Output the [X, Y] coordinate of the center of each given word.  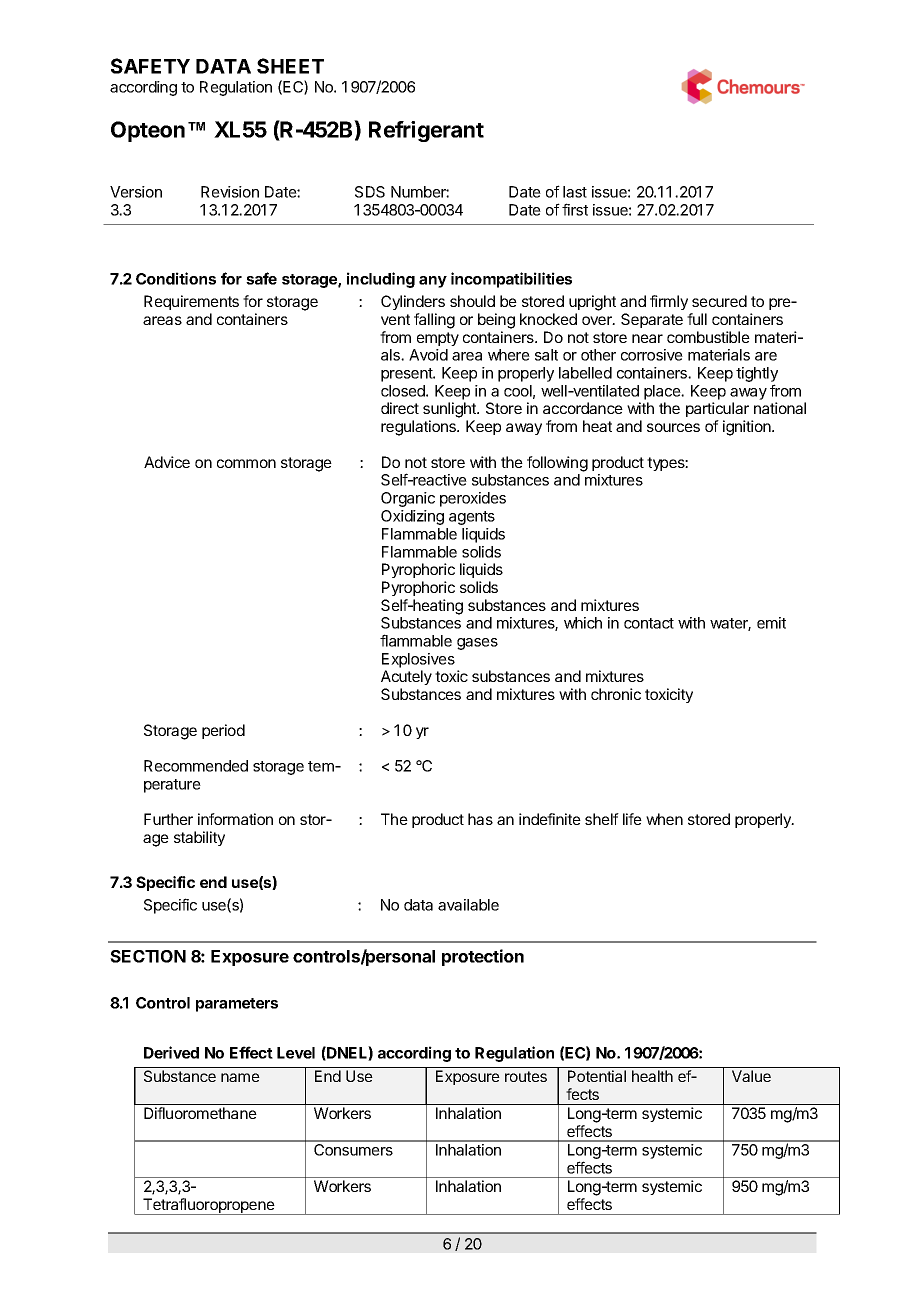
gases [477, 644]
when [664, 819]
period [223, 731]
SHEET [290, 66]
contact [649, 623]
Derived [171, 1052]
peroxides [473, 499]
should [472, 301]
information [235, 819]
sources [673, 427]
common [246, 463]
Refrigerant [426, 131]
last [575, 192]
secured [719, 301]
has [480, 819]
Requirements [191, 302]
